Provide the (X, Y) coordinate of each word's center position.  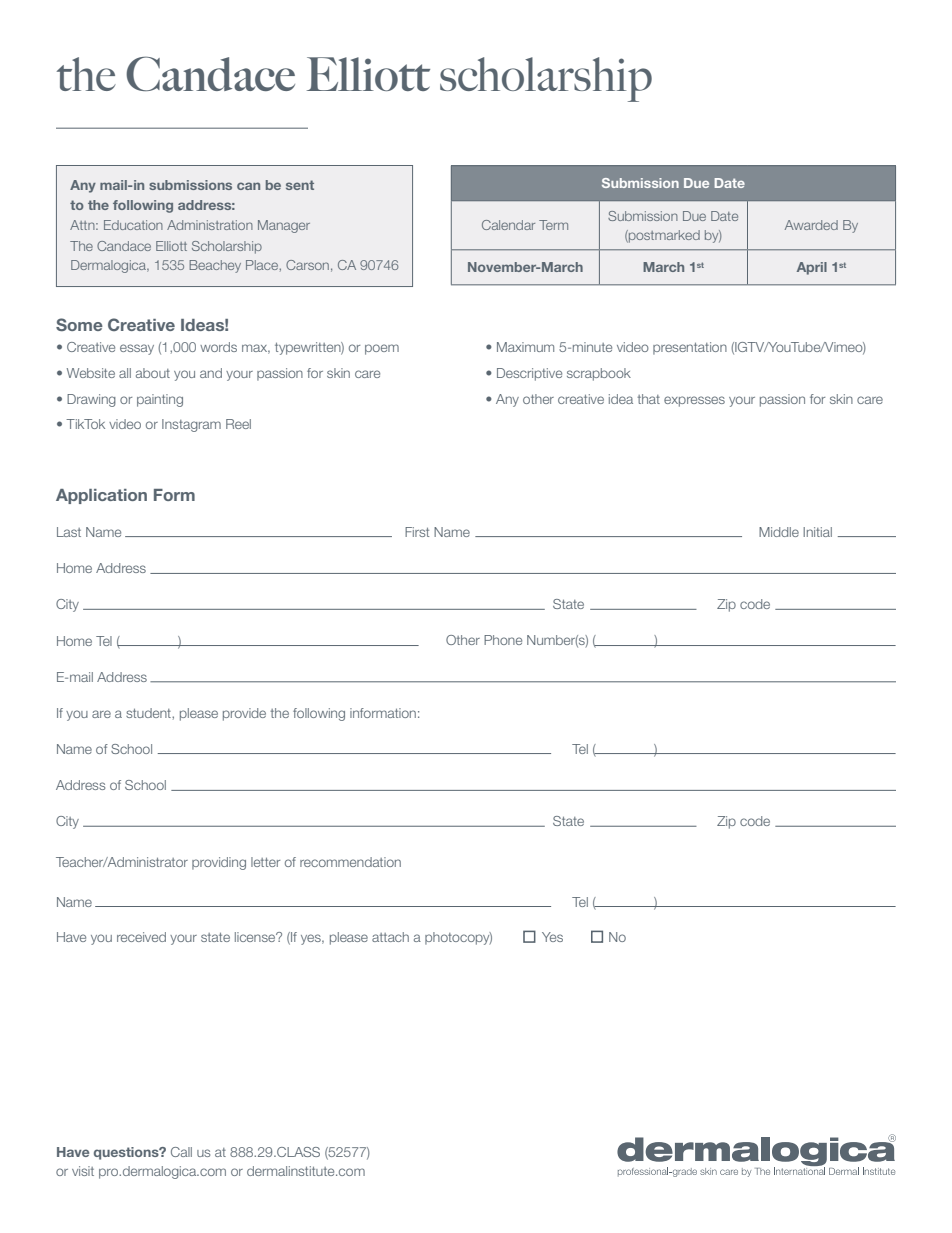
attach (390, 937)
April (812, 268)
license (256, 937)
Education (133, 225)
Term (553, 225)
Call (181, 1152)
